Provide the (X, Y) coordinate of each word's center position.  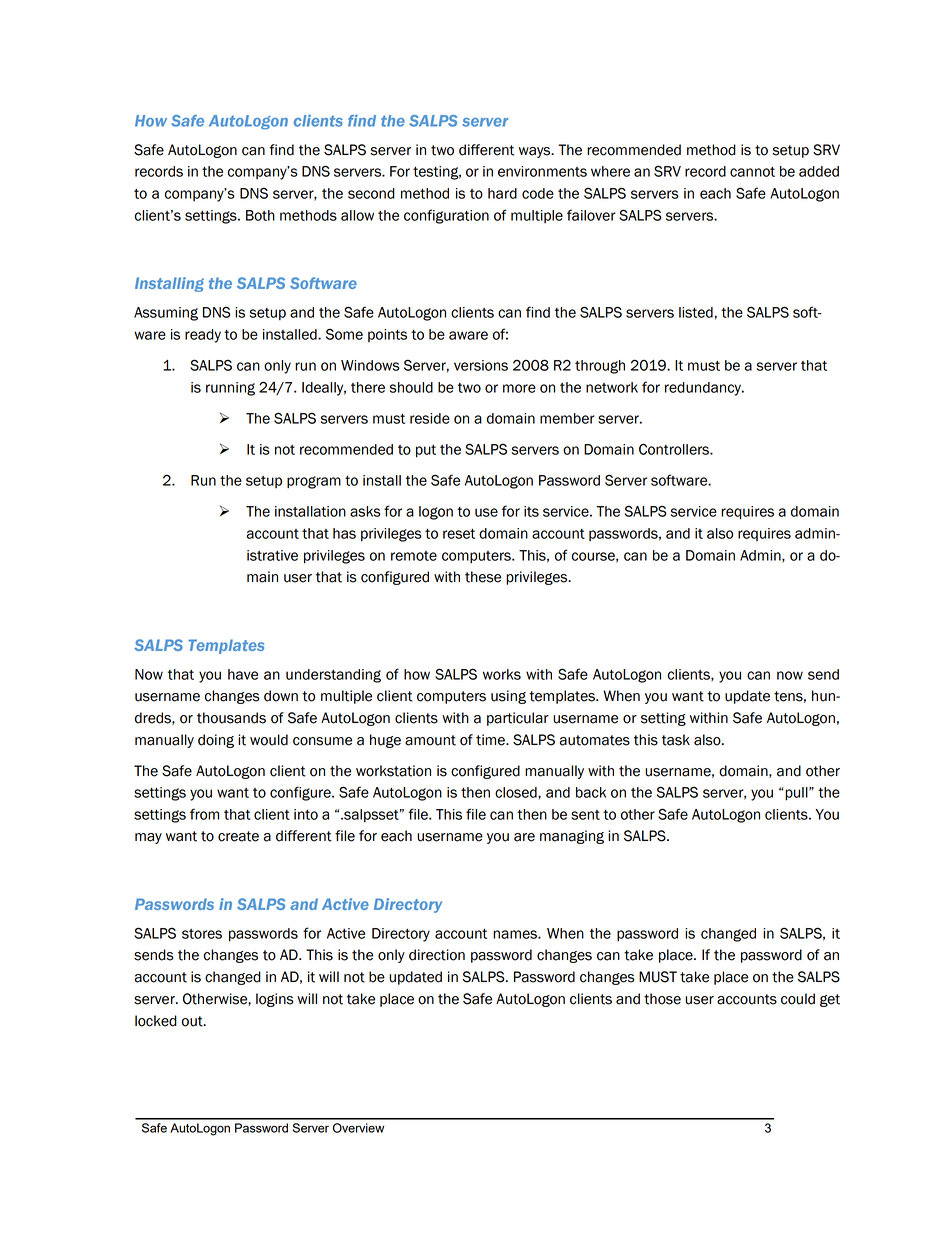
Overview (358, 1128)
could (798, 999)
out (193, 1021)
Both (260, 215)
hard (502, 193)
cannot (752, 172)
